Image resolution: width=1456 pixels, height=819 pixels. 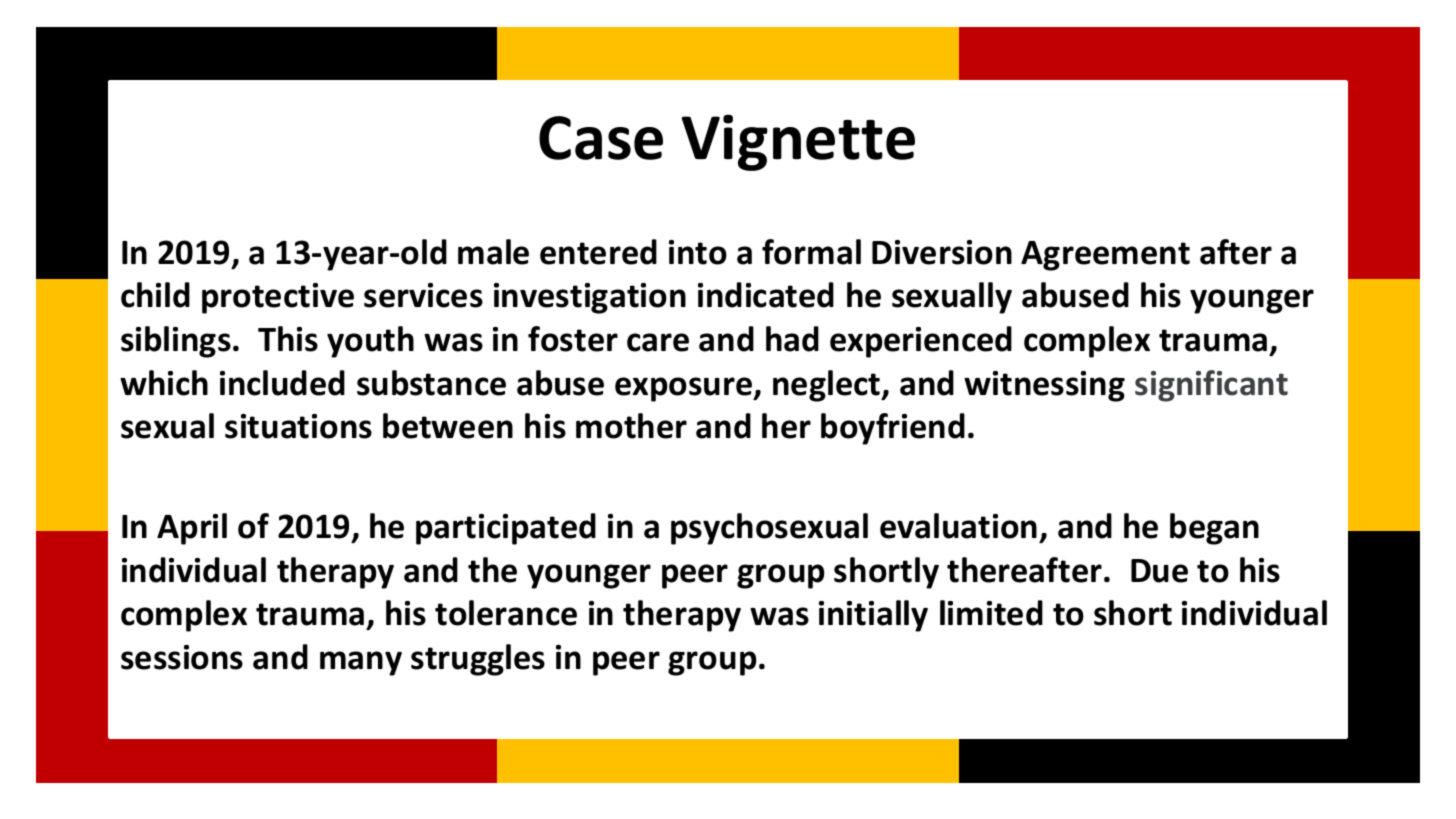 What do you see at coordinates (601, 138) in the document?
I see `Case` at bounding box center [601, 138].
